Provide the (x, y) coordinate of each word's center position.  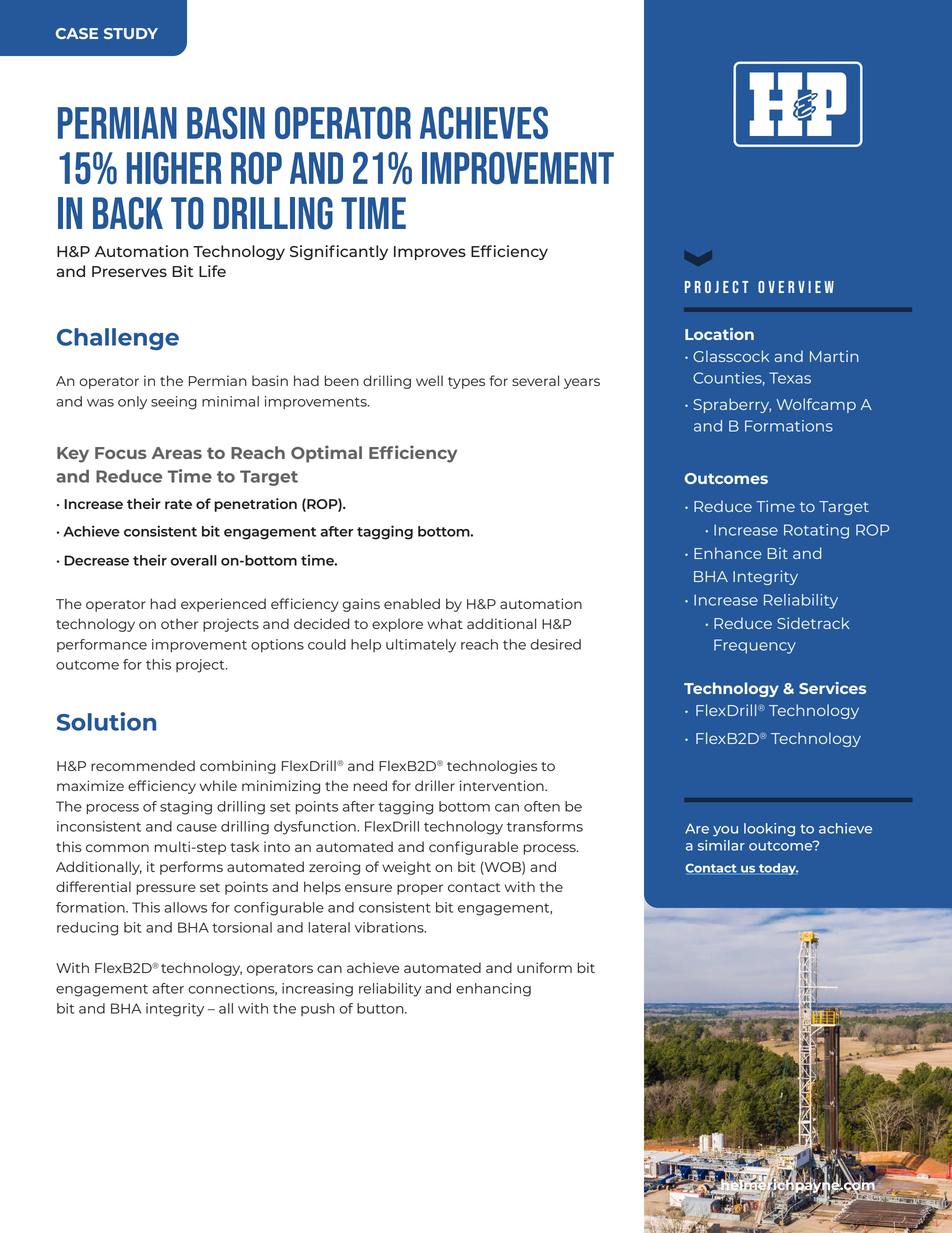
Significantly (339, 252)
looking (769, 830)
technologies (492, 767)
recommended (143, 765)
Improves (430, 253)
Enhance (728, 553)
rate (178, 504)
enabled (412, 603)
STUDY (131, 33)
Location (719, 334)
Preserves (129, 271)
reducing (87, 929)
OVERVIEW (796, 287)
